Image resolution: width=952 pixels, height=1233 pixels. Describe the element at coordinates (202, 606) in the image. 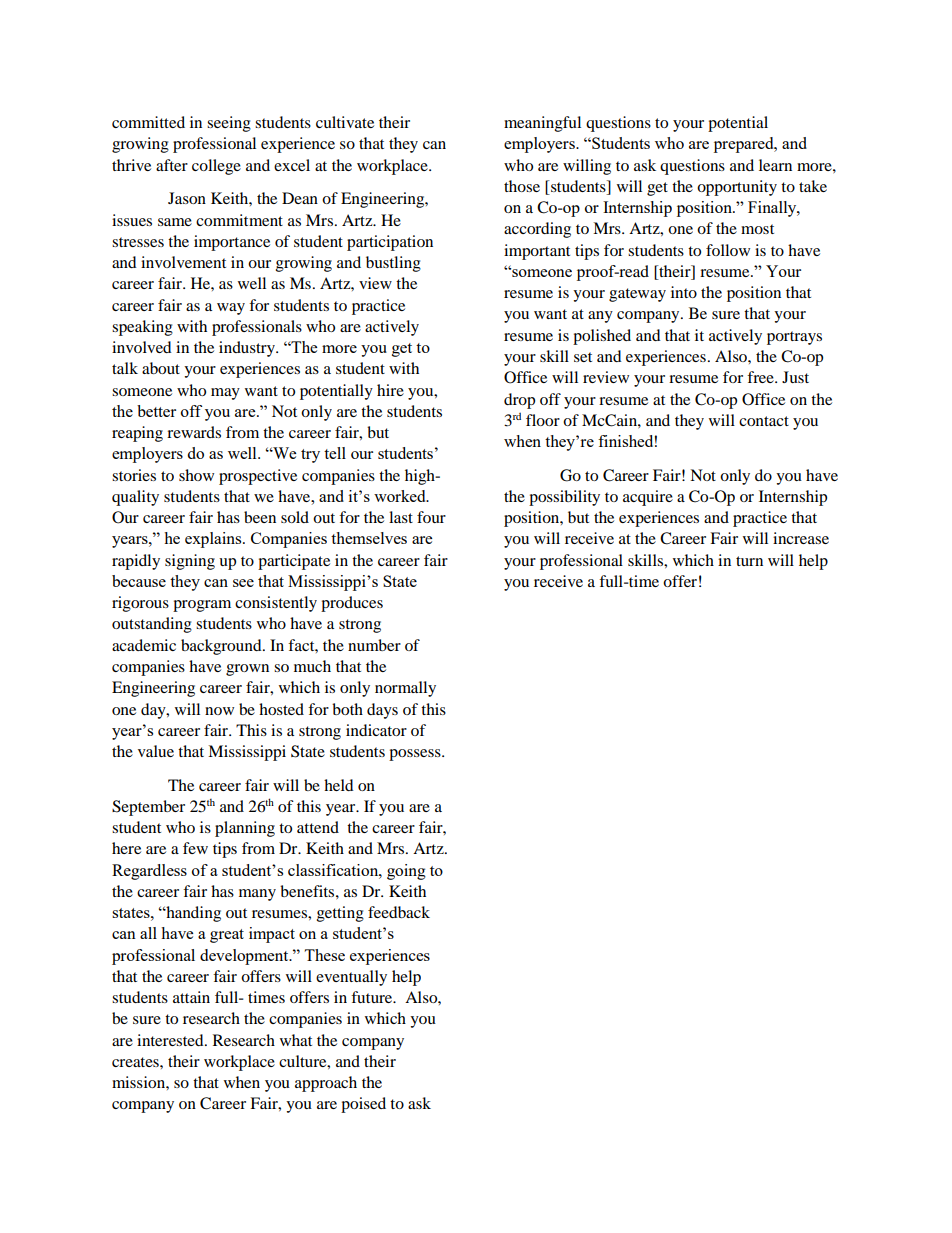

I see `program` at that location.
